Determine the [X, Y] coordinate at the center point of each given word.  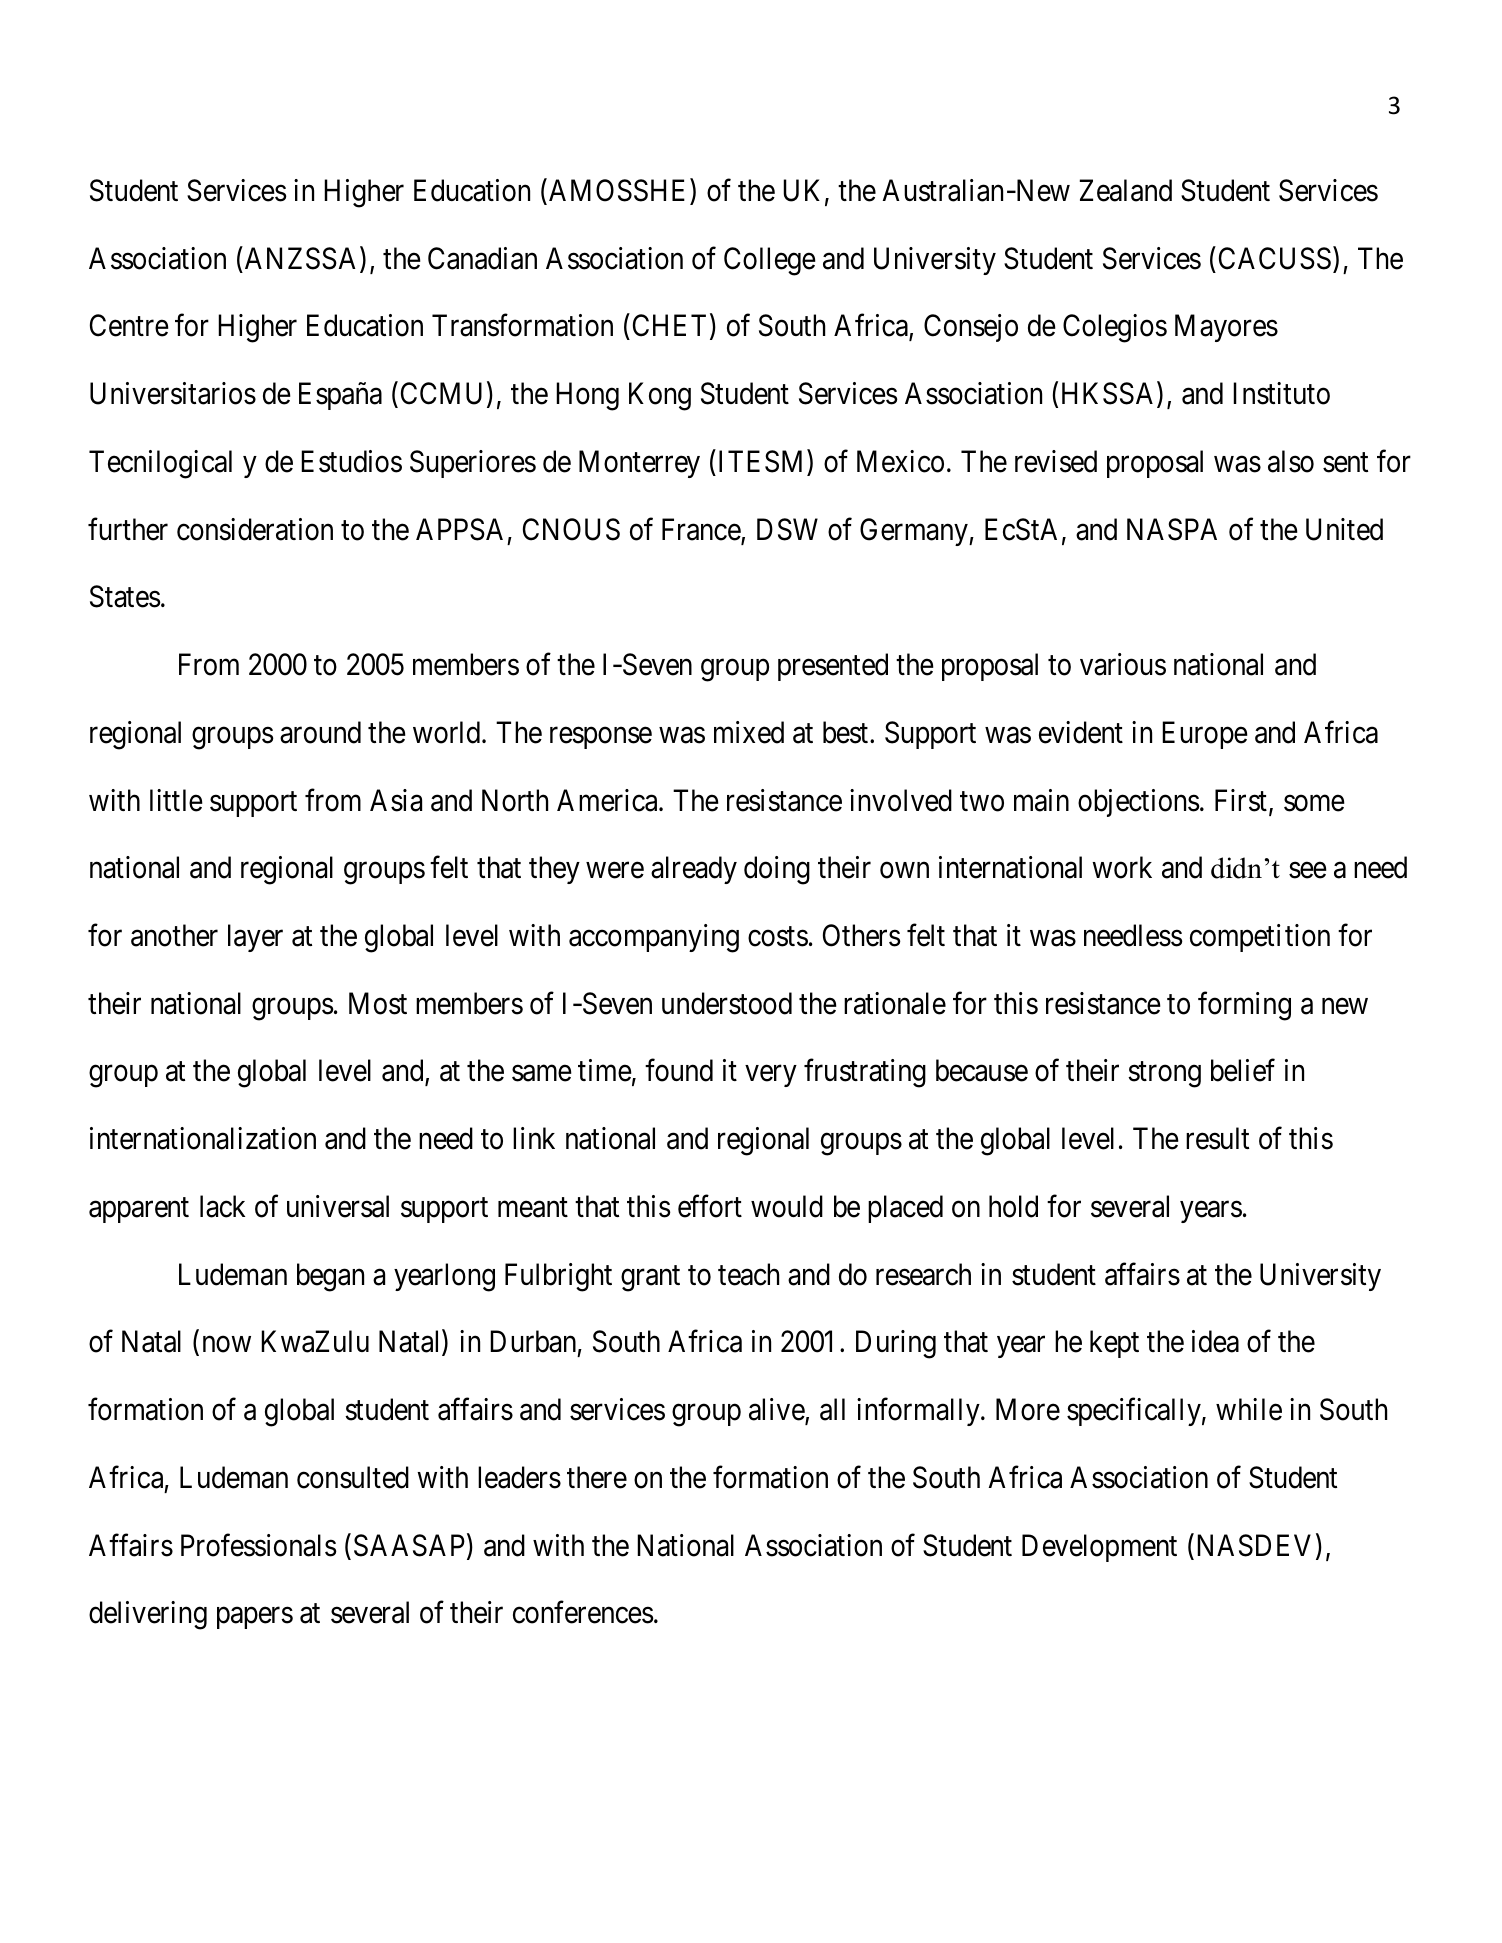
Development [1099, 1548]
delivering [148, 1615]
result [1217, 1138]
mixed [749, 732]
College [770, 261]
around [320, 732]
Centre [129, 326]
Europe [1205, 735]
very [771, 1076]
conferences [583, 1612]
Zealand [1126, 190]
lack [222, 1206]
